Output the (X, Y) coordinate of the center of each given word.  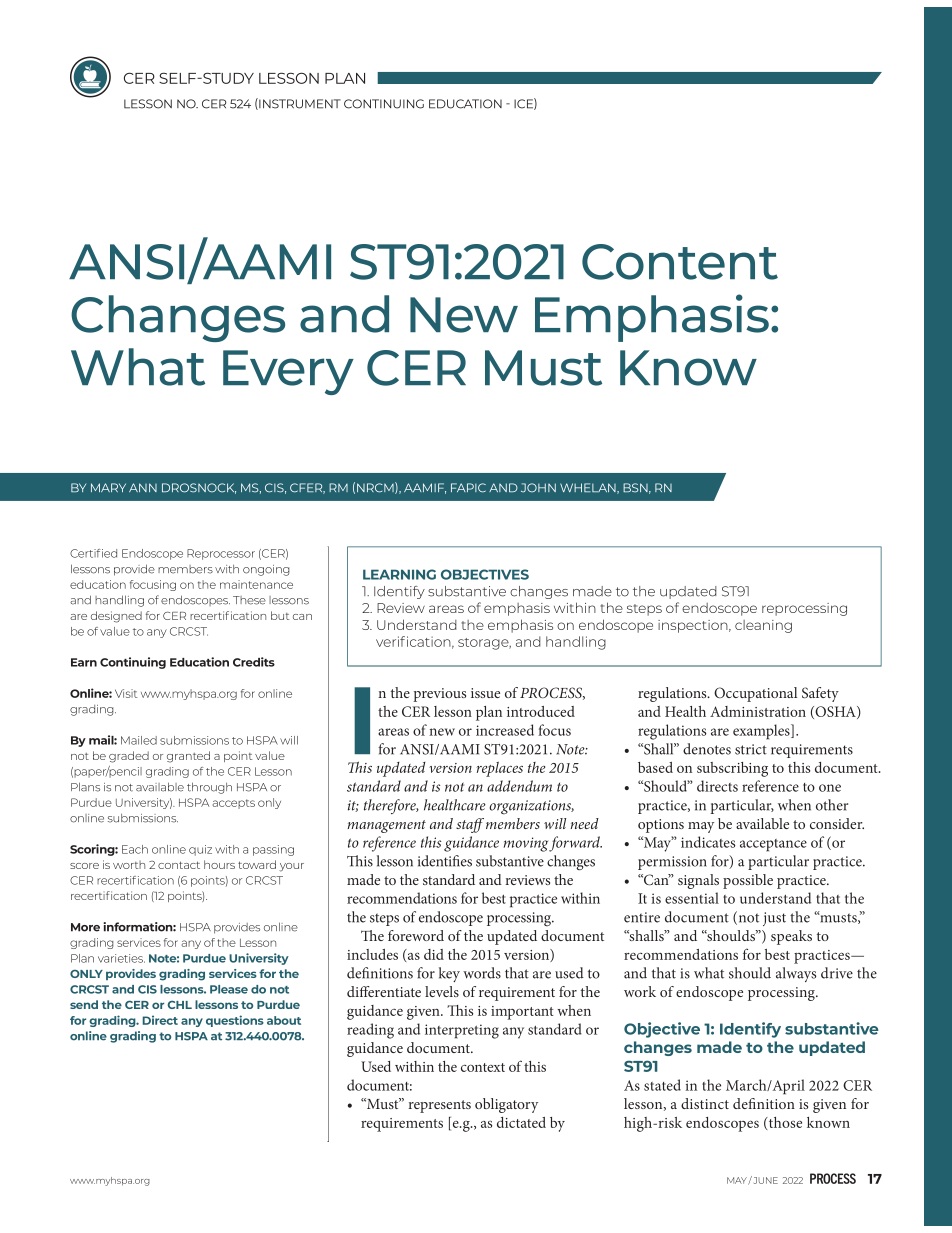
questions (235, 1021)
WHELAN (589, 488)
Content (680, 262)
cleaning (763, 626)
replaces (500, 769)
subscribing (732, 769)
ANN (143, 487)
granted (188, 757)
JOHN (538, 488)
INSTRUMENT (299, 104)
